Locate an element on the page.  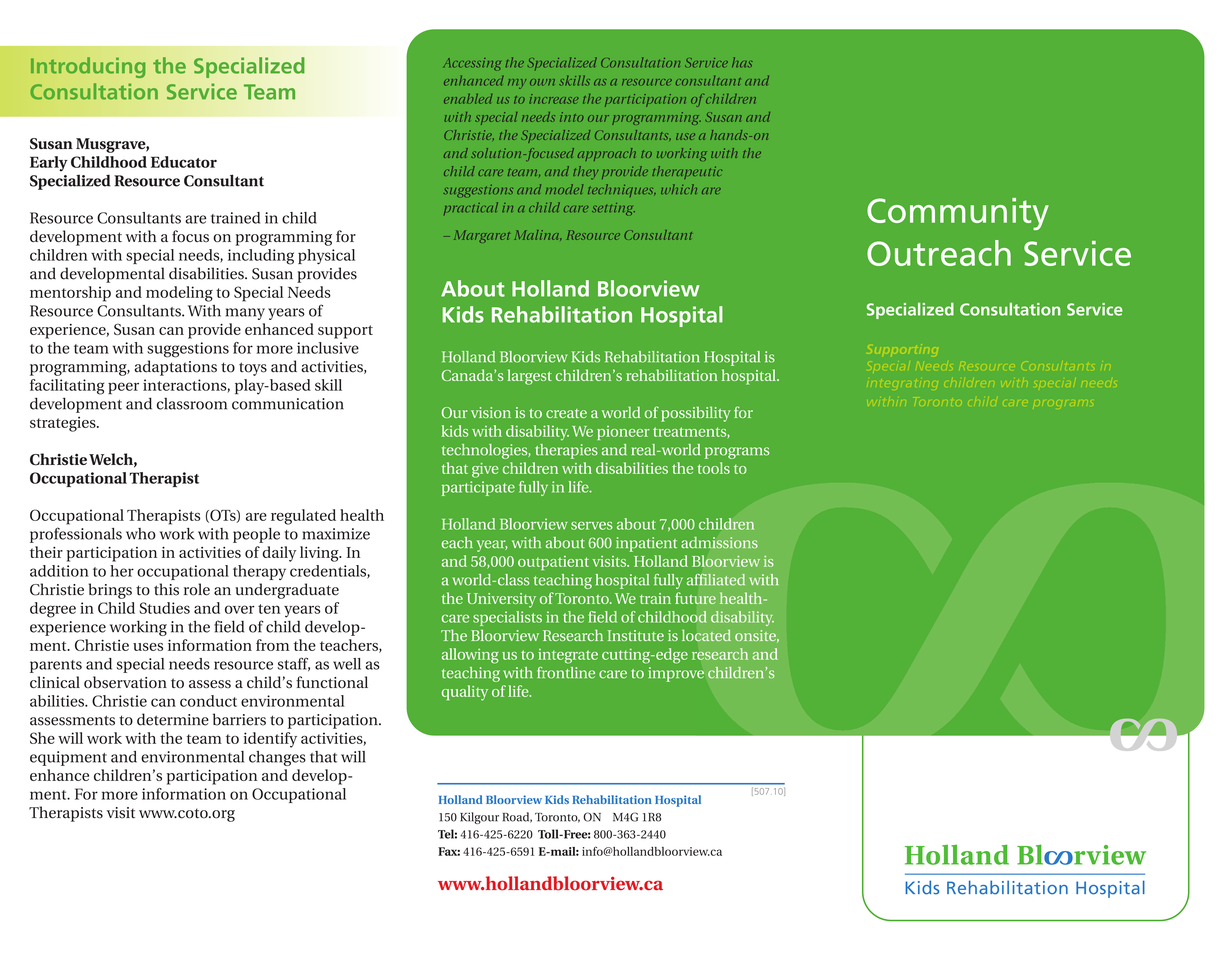
determine is located at coordinates (173, 719).
